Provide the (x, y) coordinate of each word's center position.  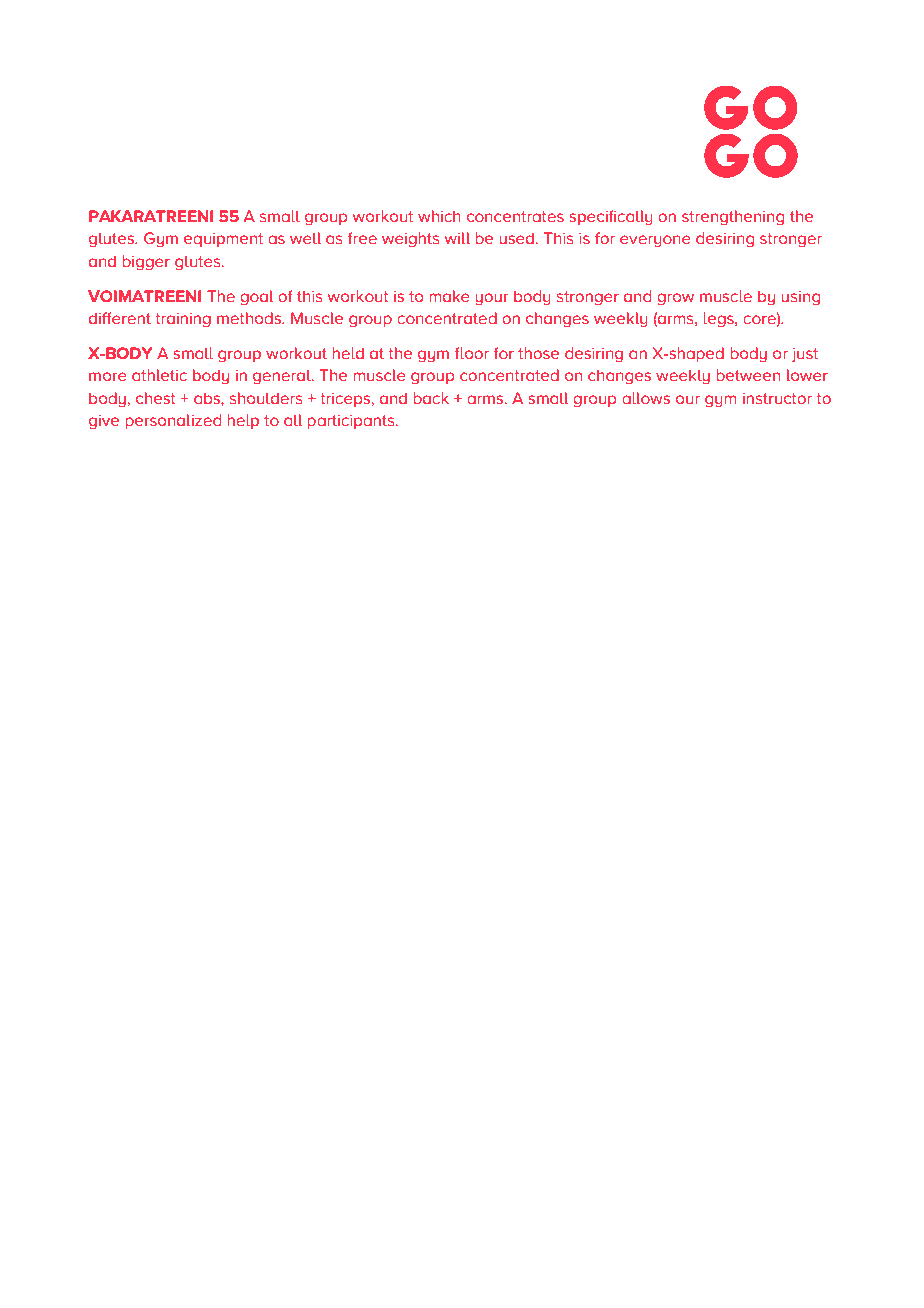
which (439, 216)
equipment (223, 240)
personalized (173, 421)
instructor (777, 398)
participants (352, 421)
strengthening (733, 218)
